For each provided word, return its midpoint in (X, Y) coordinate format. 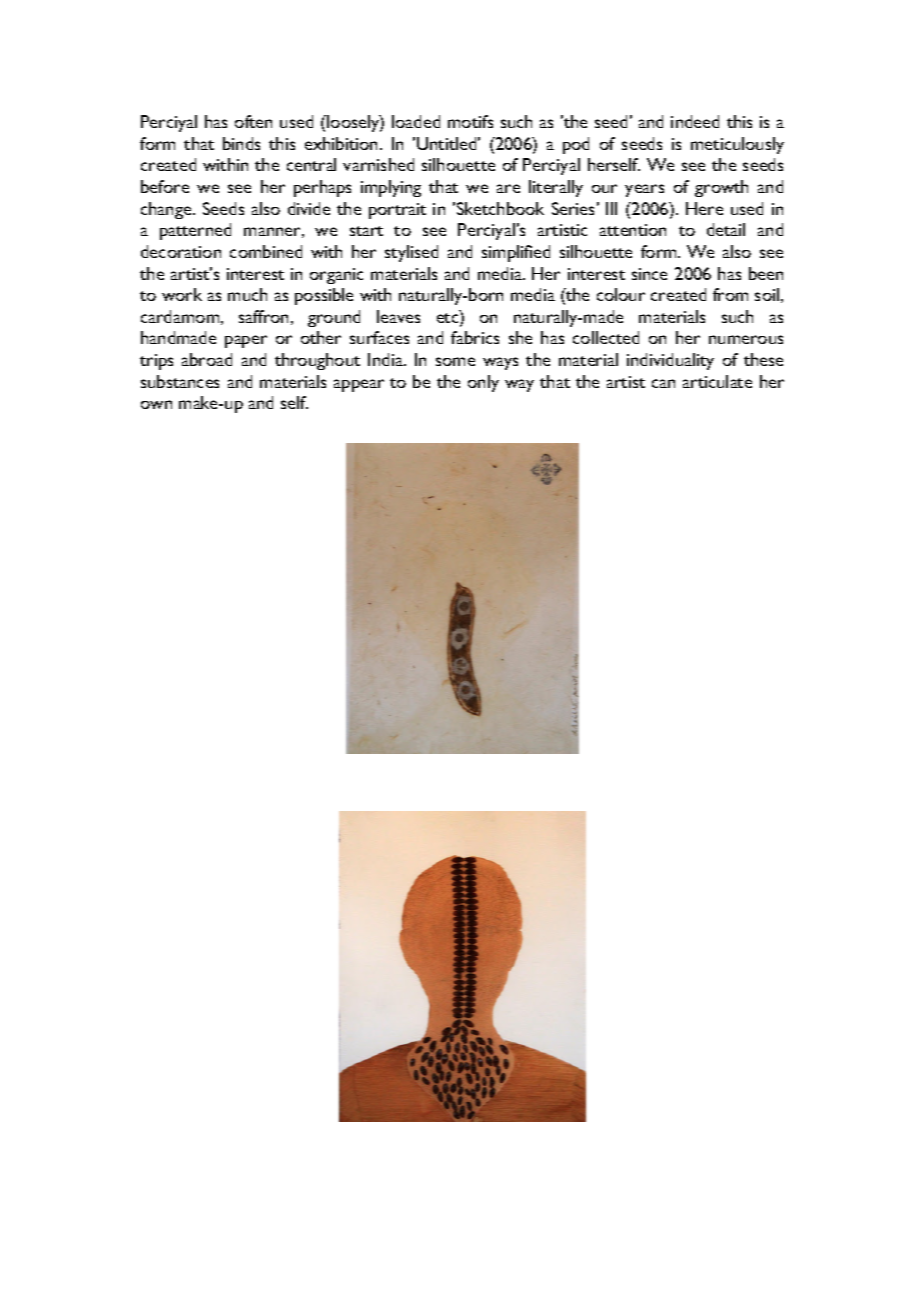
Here (704, 208)
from (730, 294)
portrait (397, 211)
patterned (195, 231)
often (253, 121)
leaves (398, 316)
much (247, 294)
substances (180, 381)
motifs (470, 121)
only (483, 383)
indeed (695, 121)
